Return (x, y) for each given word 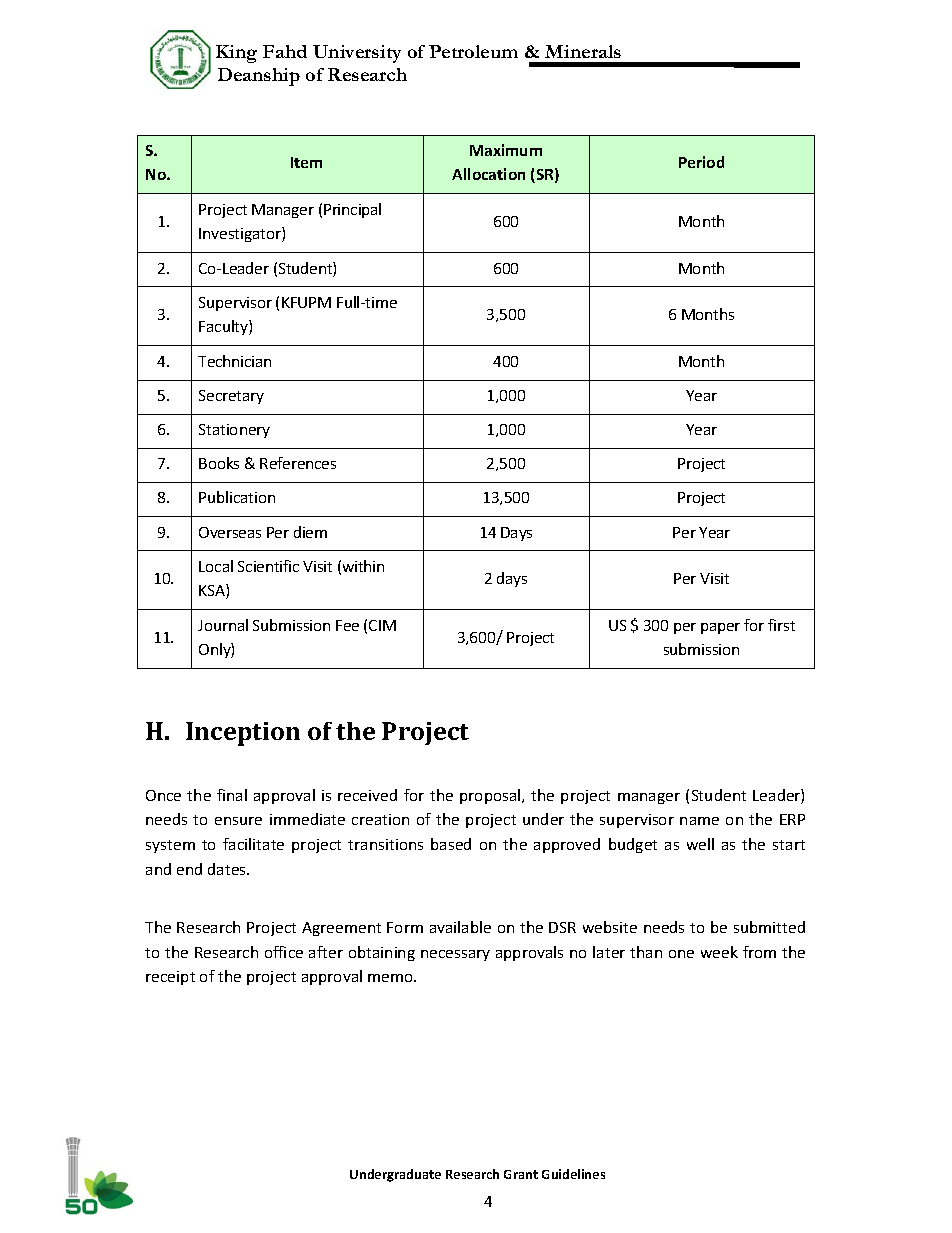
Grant (521, 1174)
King (236, 54)
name (699, 821)
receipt (170, 978)
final (232, 795)
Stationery (234, 431)
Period (701, 162)
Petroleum (473, 51)
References (298, 463)
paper (720, 628)
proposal (491, 796)
